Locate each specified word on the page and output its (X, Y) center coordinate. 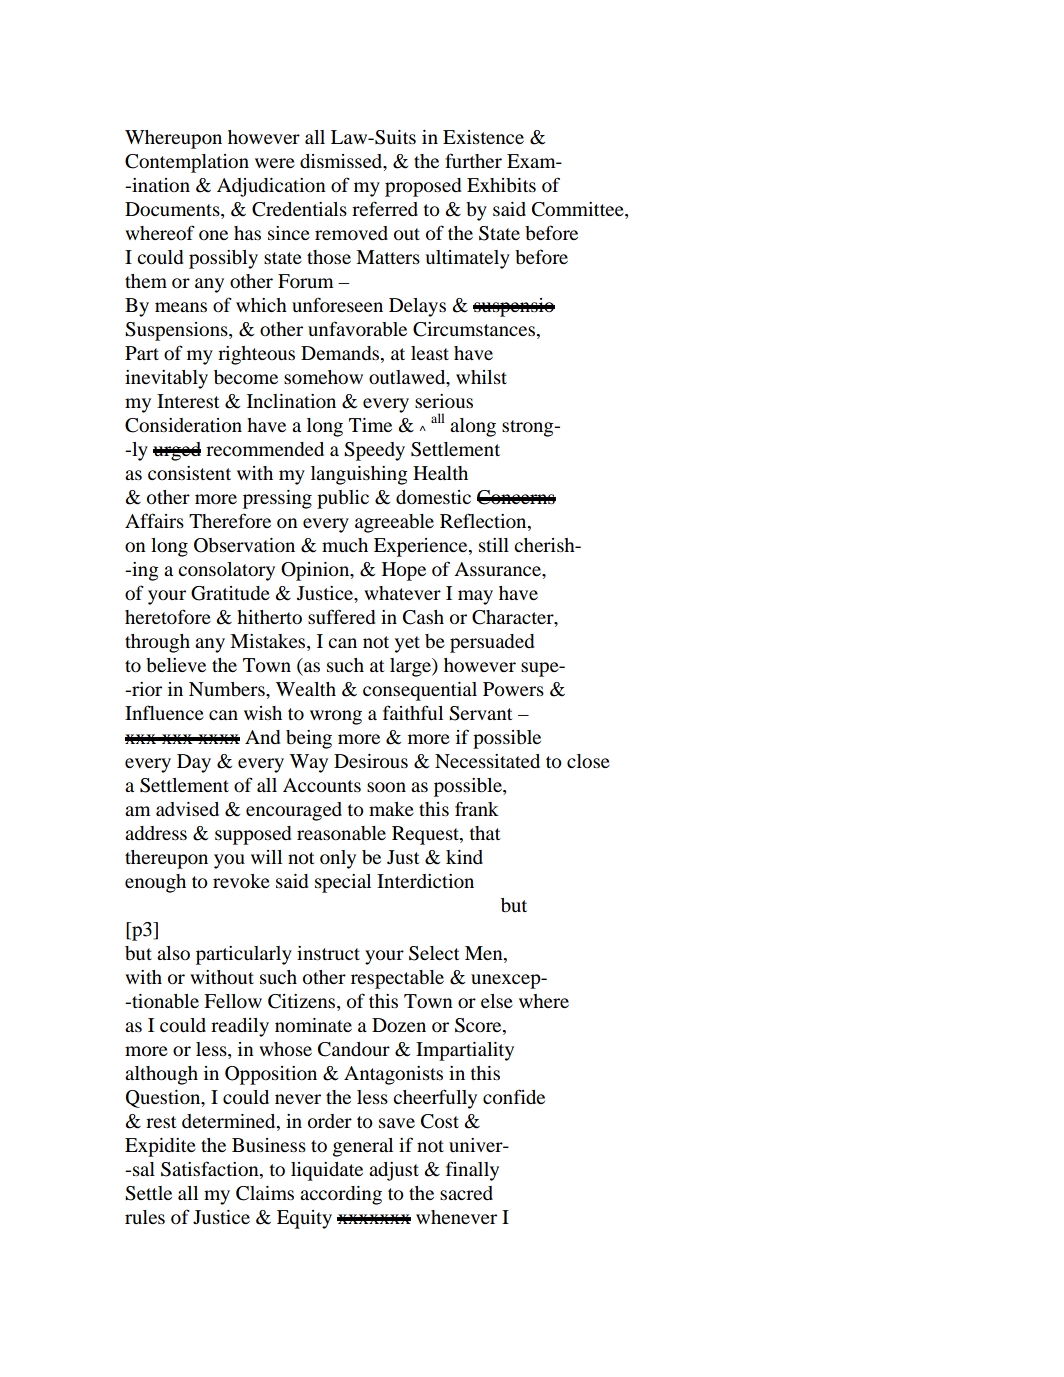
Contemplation (187, 163)
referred (385, 208)
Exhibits (501, 185)
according (341, 1195)
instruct (328, 953)
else (497, 1001)
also (173, 953)
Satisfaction (211, 1170)
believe (176, 665)
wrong (336, 717)
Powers (513, 689)
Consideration (183, 425)
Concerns (516, 497)
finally (472, 1171)
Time (370, 425)
